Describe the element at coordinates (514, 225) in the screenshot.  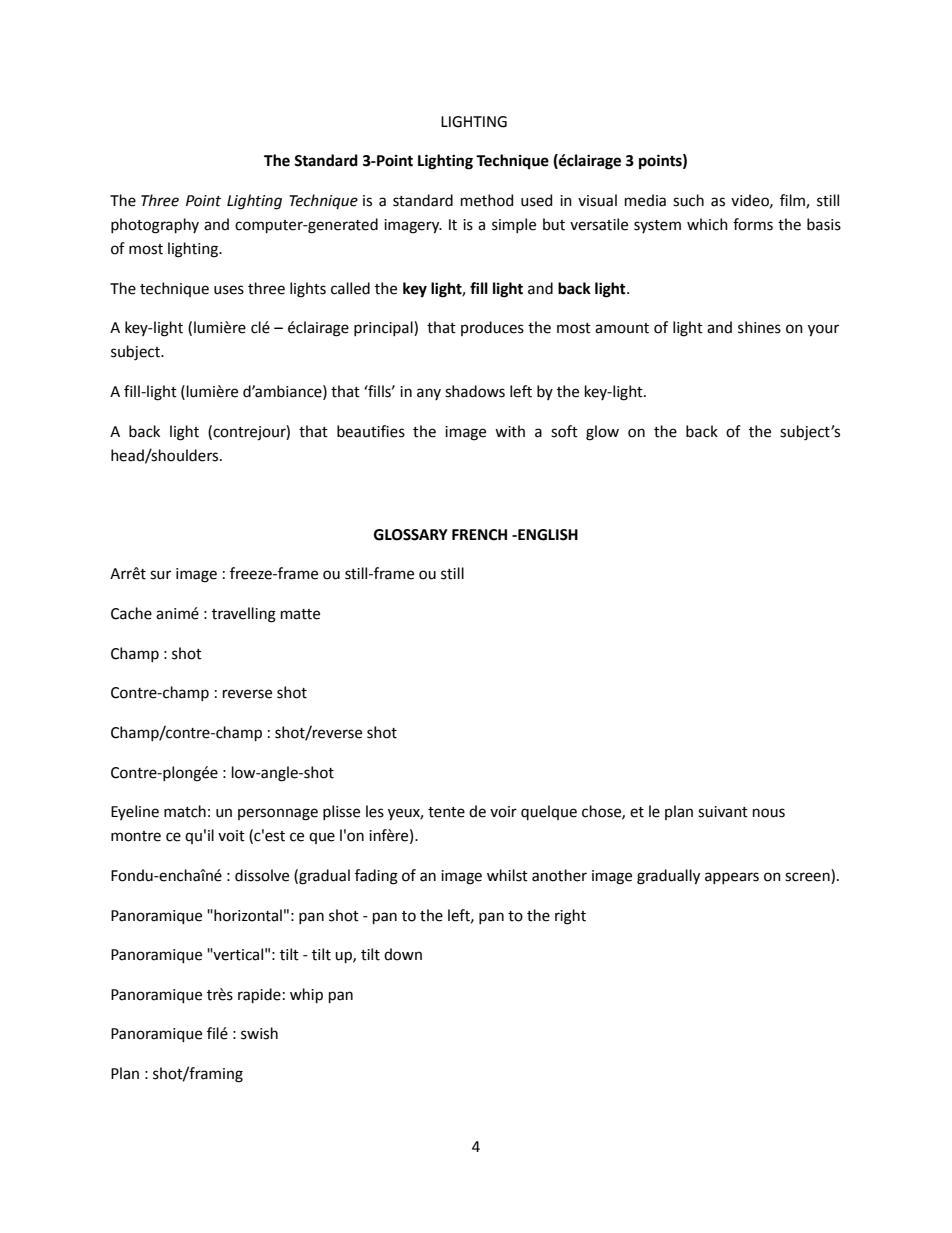
I see `simple` at that location.
